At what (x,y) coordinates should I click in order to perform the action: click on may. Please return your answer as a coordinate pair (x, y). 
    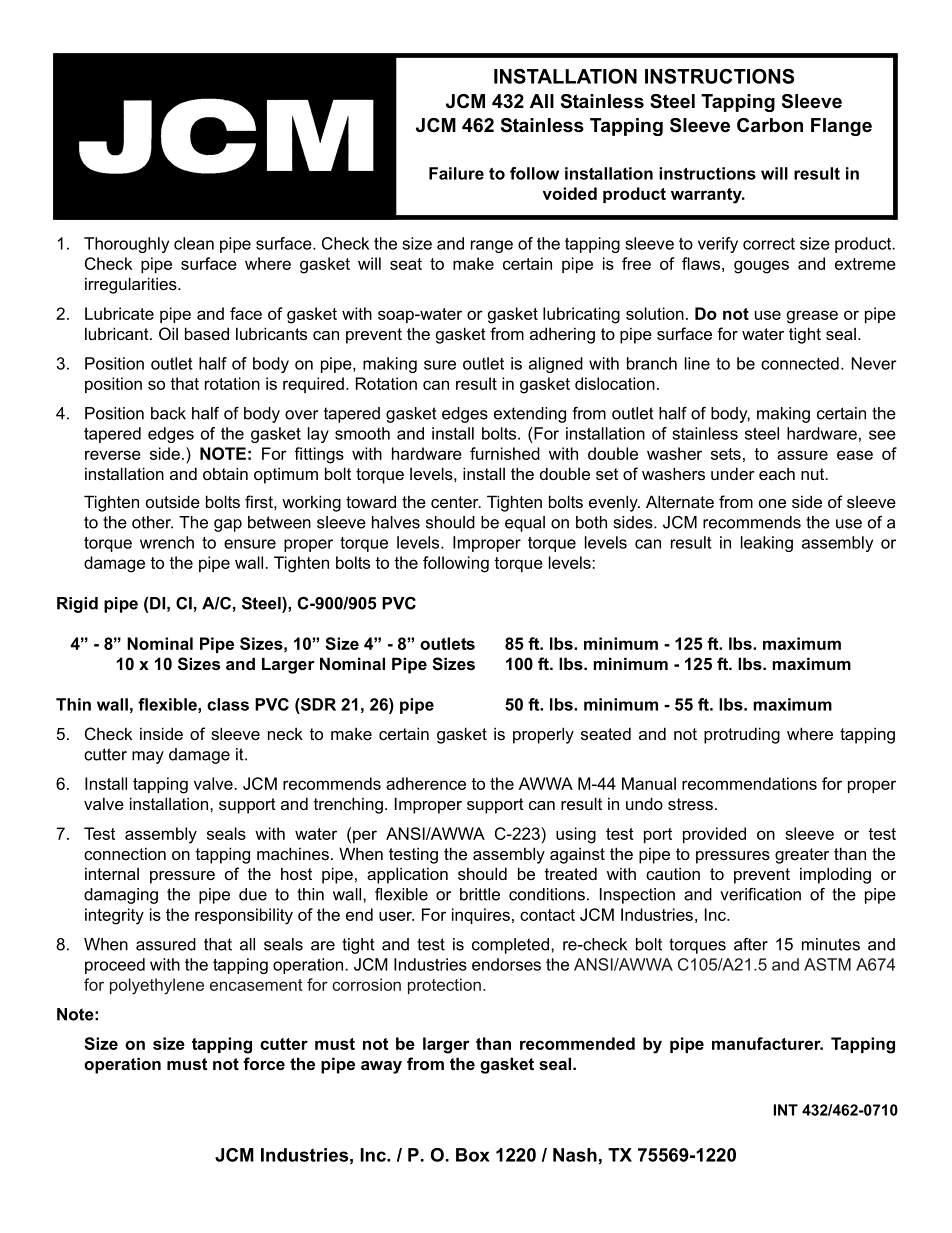
    Looking at the image, I should click on (148, 757).
